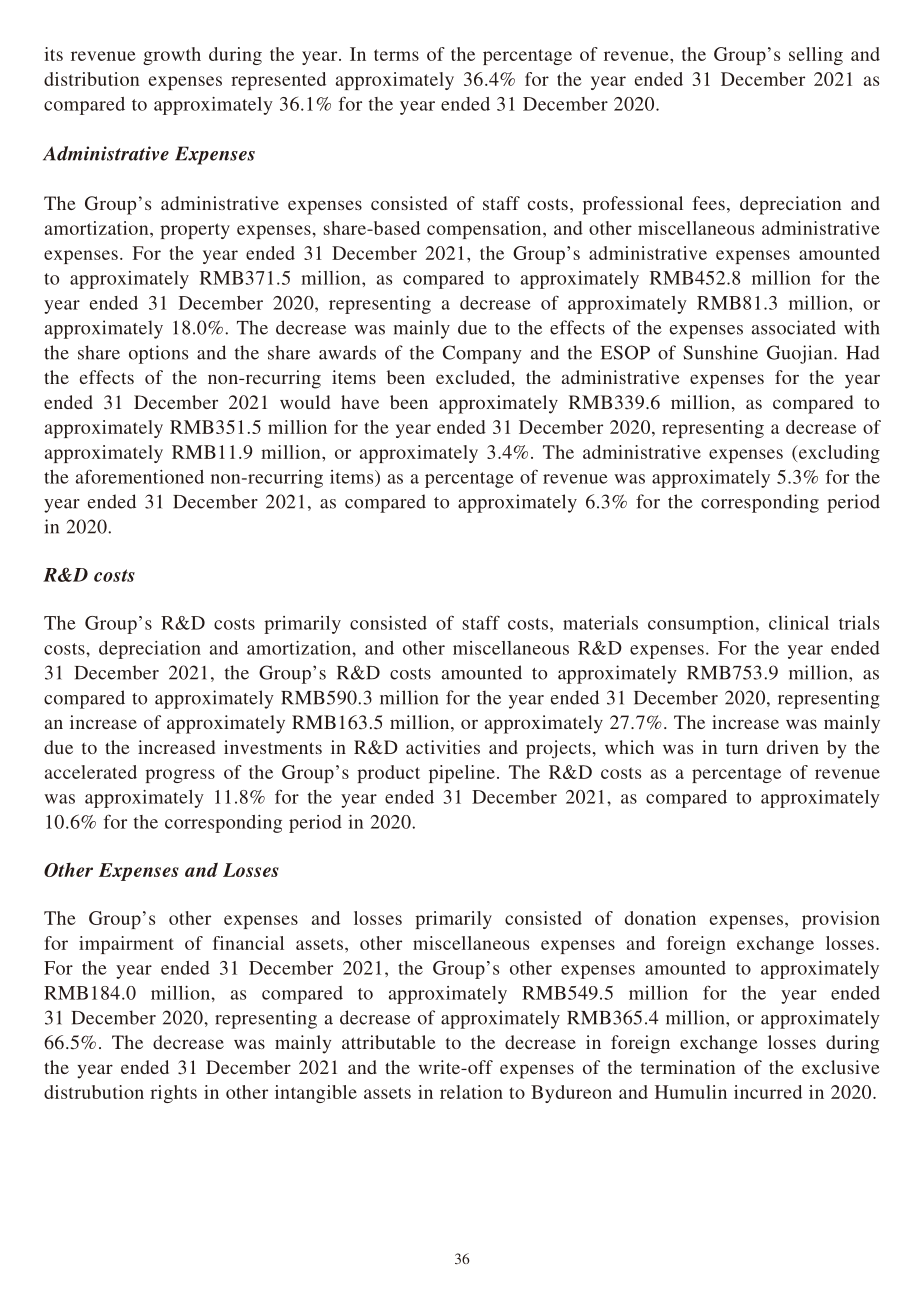 The height and width of the screenshot is (1308, 924). Describe the element at coordinates (140, 476) in the screenshot. I see `aforementioned` at that location.
